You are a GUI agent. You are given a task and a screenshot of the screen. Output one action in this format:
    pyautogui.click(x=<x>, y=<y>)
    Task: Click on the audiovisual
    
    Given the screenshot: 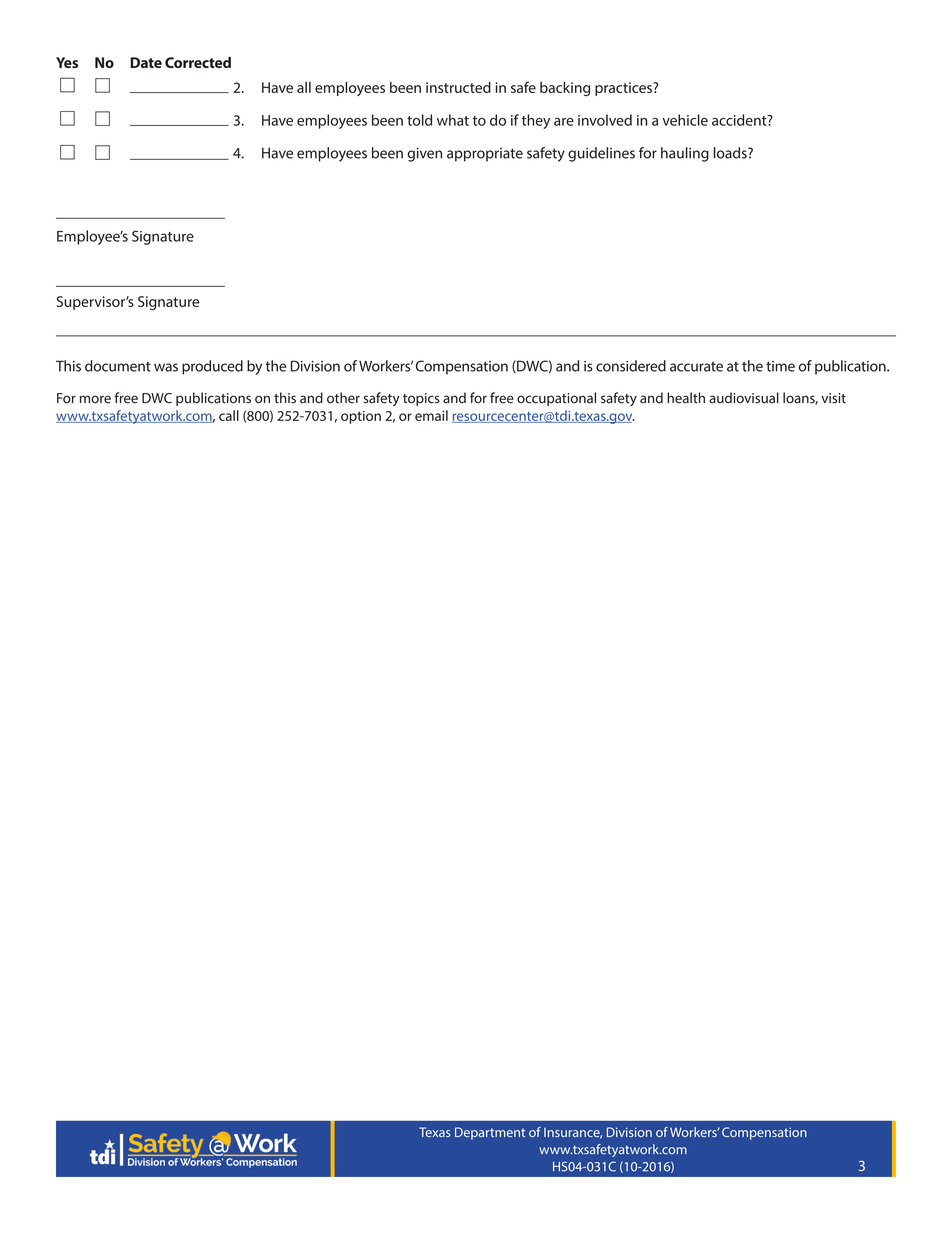 What is the action you would take?
    pyautogui.click(x=744, y=398)
